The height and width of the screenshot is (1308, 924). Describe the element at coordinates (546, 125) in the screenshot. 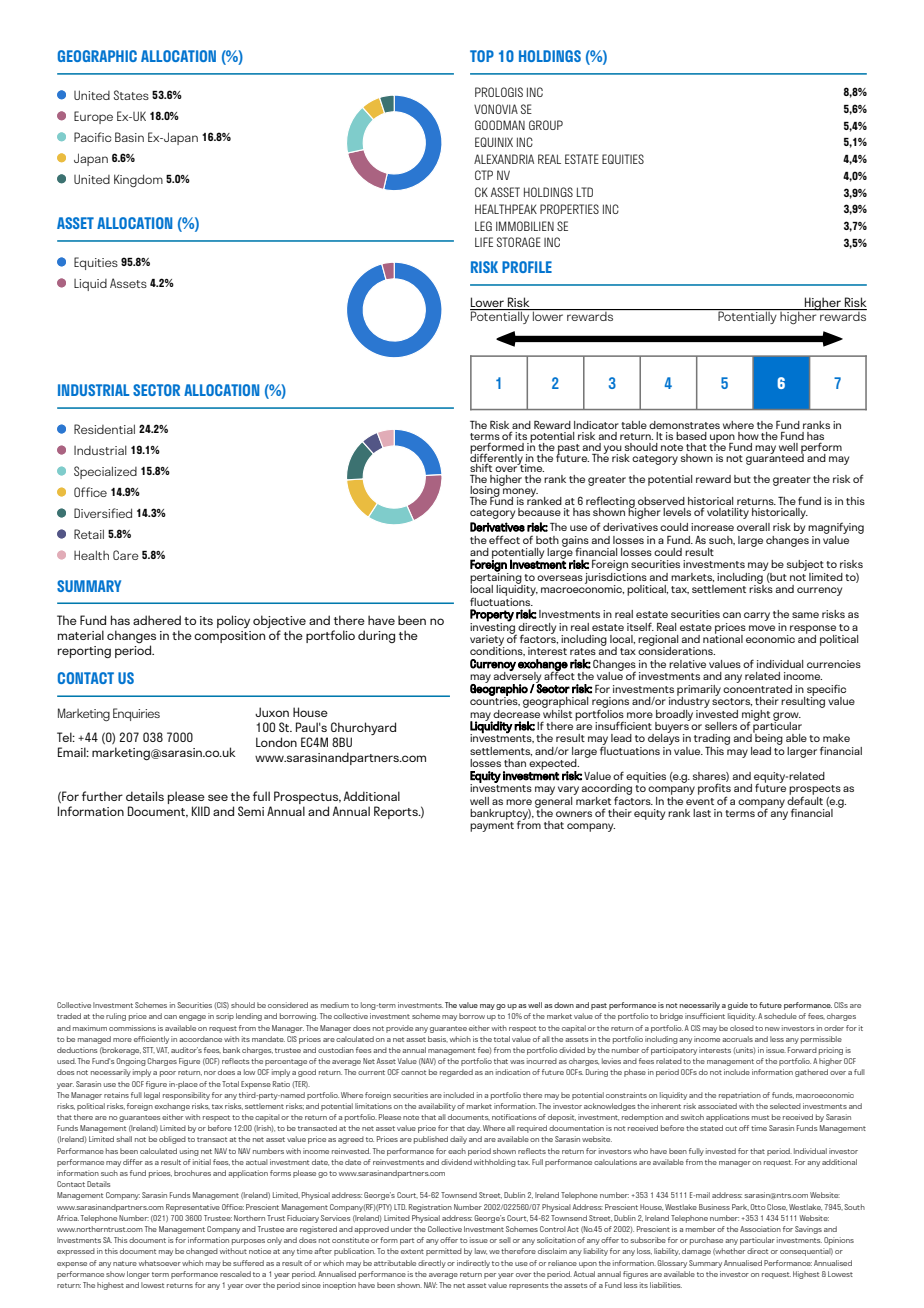

I see `GROUP` at that location.
